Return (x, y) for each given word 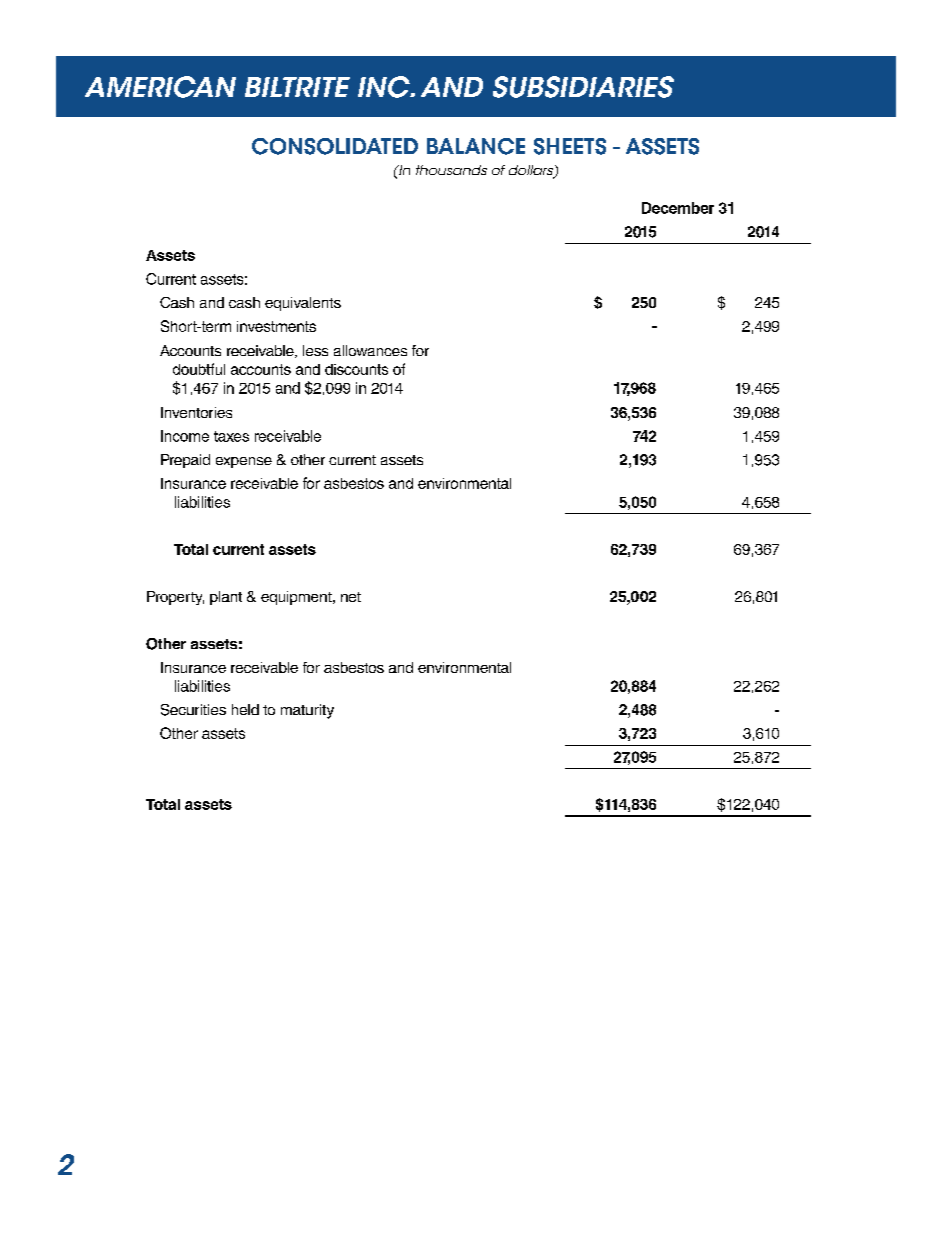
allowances (370, 350)
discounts (356, 369)
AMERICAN (160, 87)
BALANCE (476, 146)
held (245, 709)
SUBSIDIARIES (583, 87)
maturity (307, 711)
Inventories (196, 412)
